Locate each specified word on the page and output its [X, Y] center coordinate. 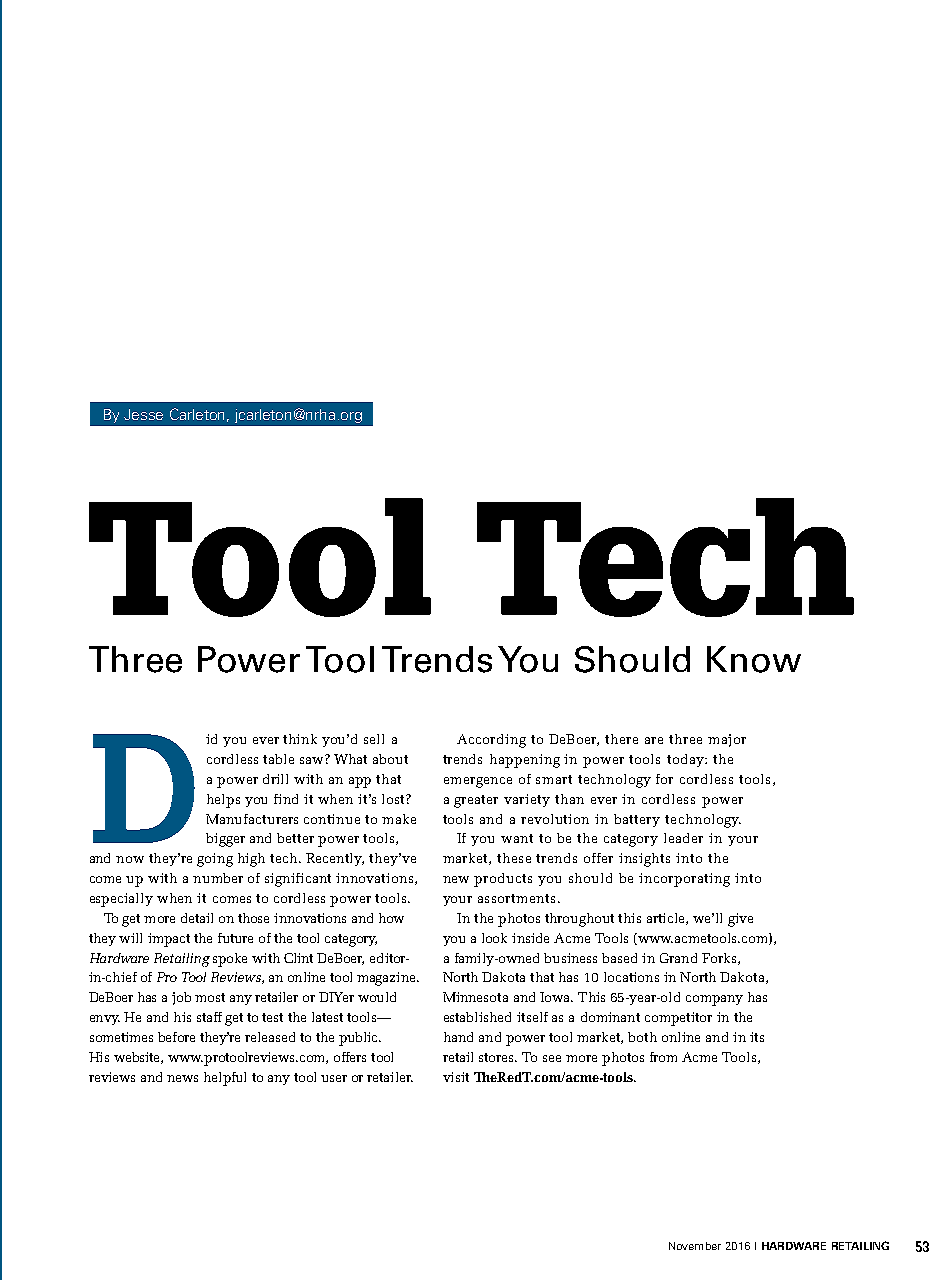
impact [169, 940]
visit [456, 1077]
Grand [678, 958]
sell [374, 739]
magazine [387, 979]
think [300, 739]
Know [754, 659]
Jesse [143, 414]
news [182, 1078]
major [727, 740]
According [491, 741]
